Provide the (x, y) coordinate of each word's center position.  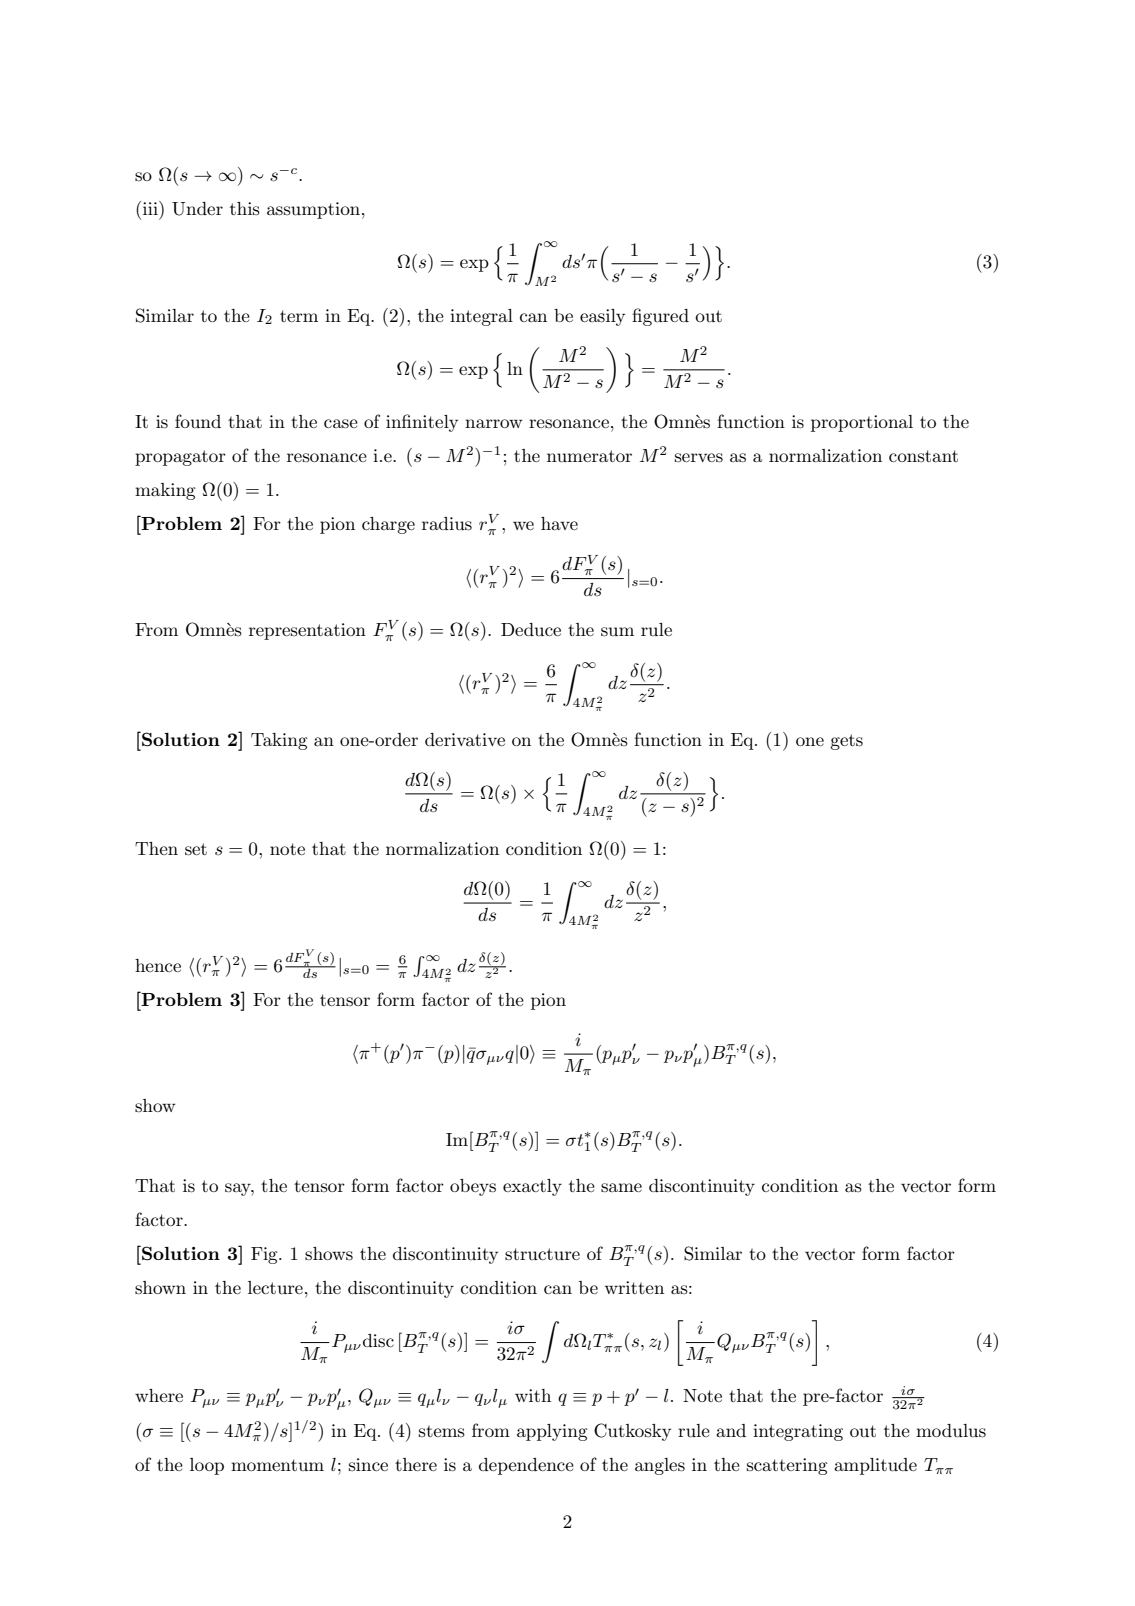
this (245, 208)
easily (602, 317)
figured (660, 317)
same (621, 1187)
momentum (277, 1465)
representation (307, 631)
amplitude (875, 1466)
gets (846, 742)
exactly (532, 1187)
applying (552, 1432)
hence (158, 965)
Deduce (531, 629)
